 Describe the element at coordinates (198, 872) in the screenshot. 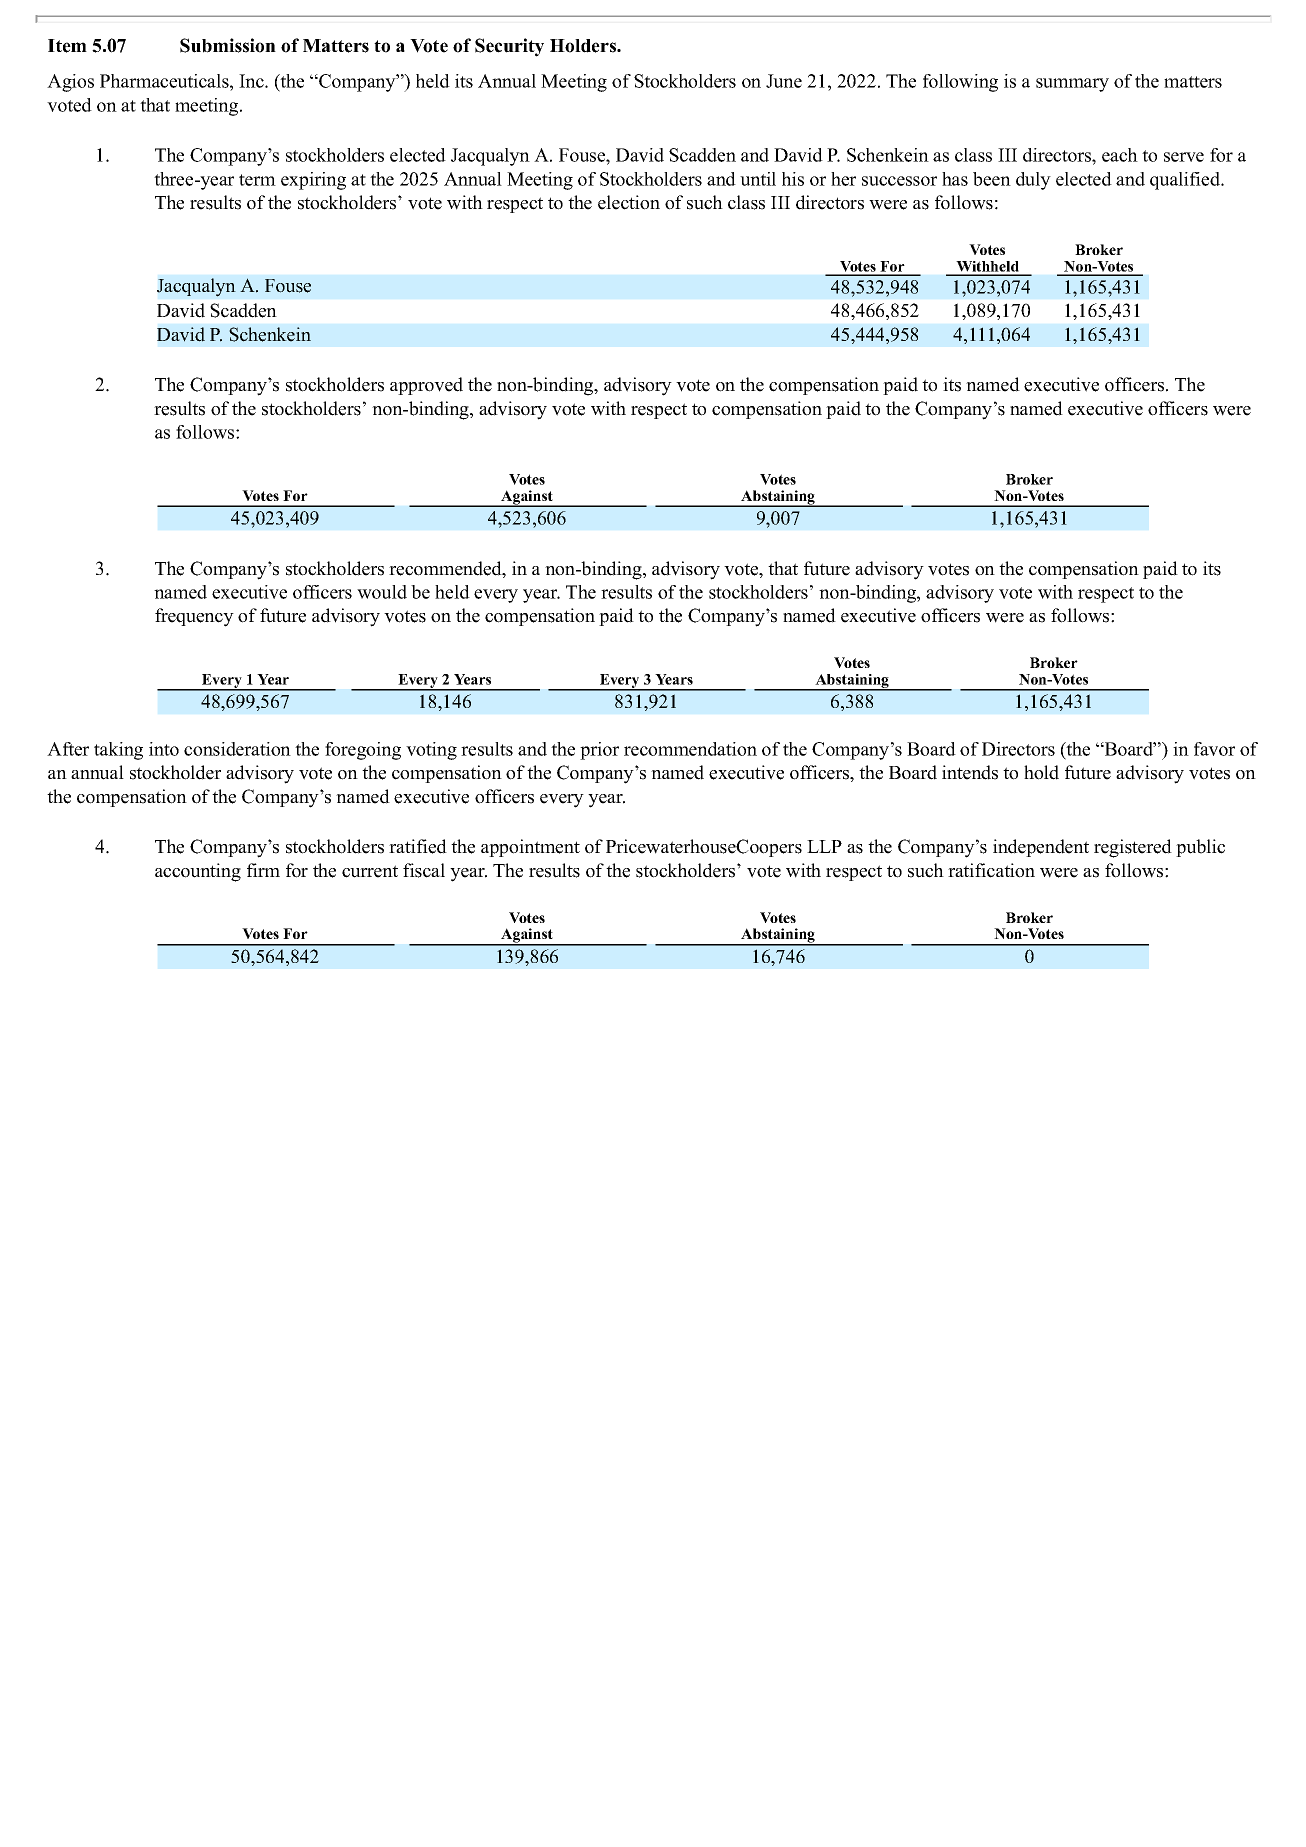

I see `accounting` at that location.
